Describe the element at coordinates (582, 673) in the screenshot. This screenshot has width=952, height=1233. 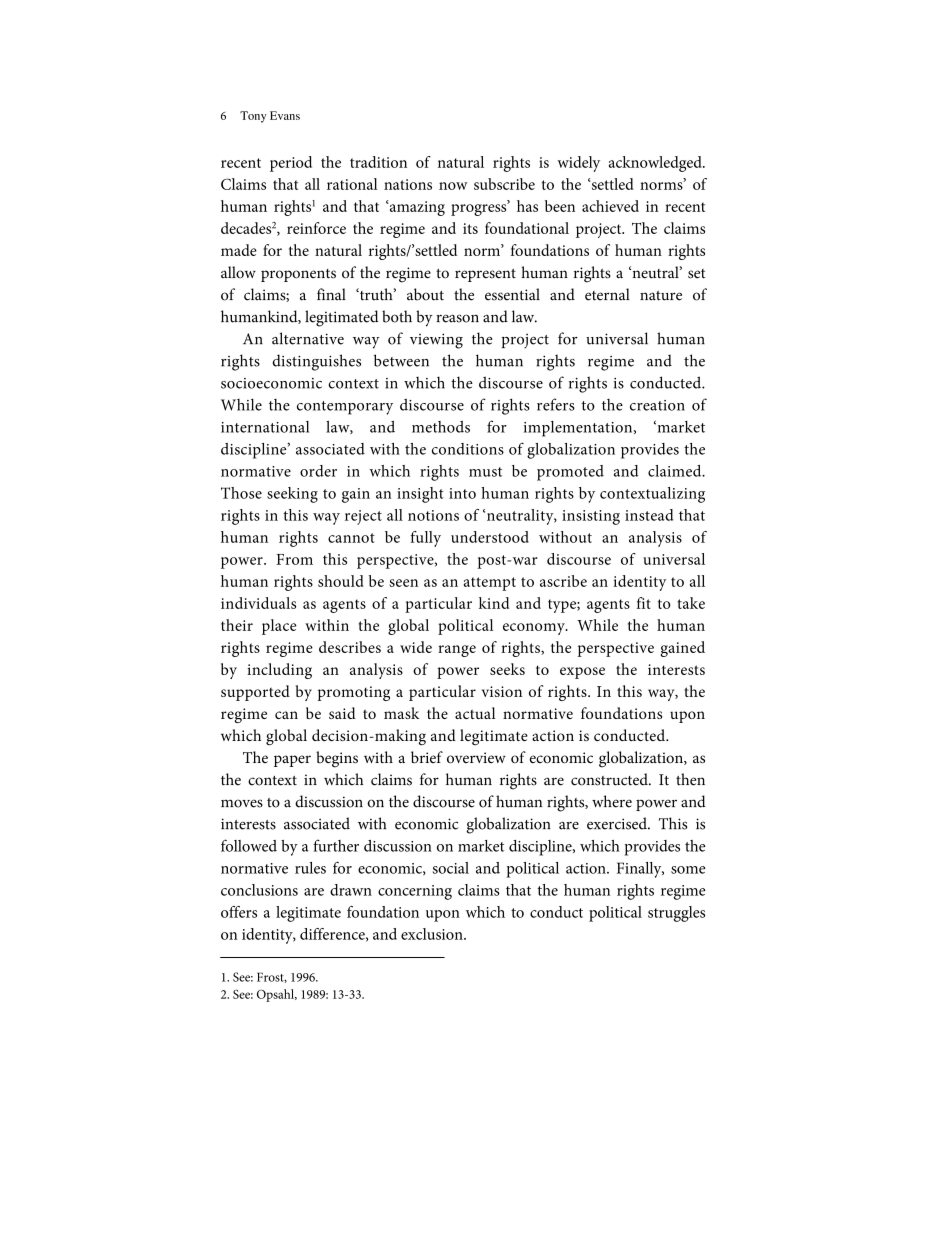
I see `expose` at that location.
